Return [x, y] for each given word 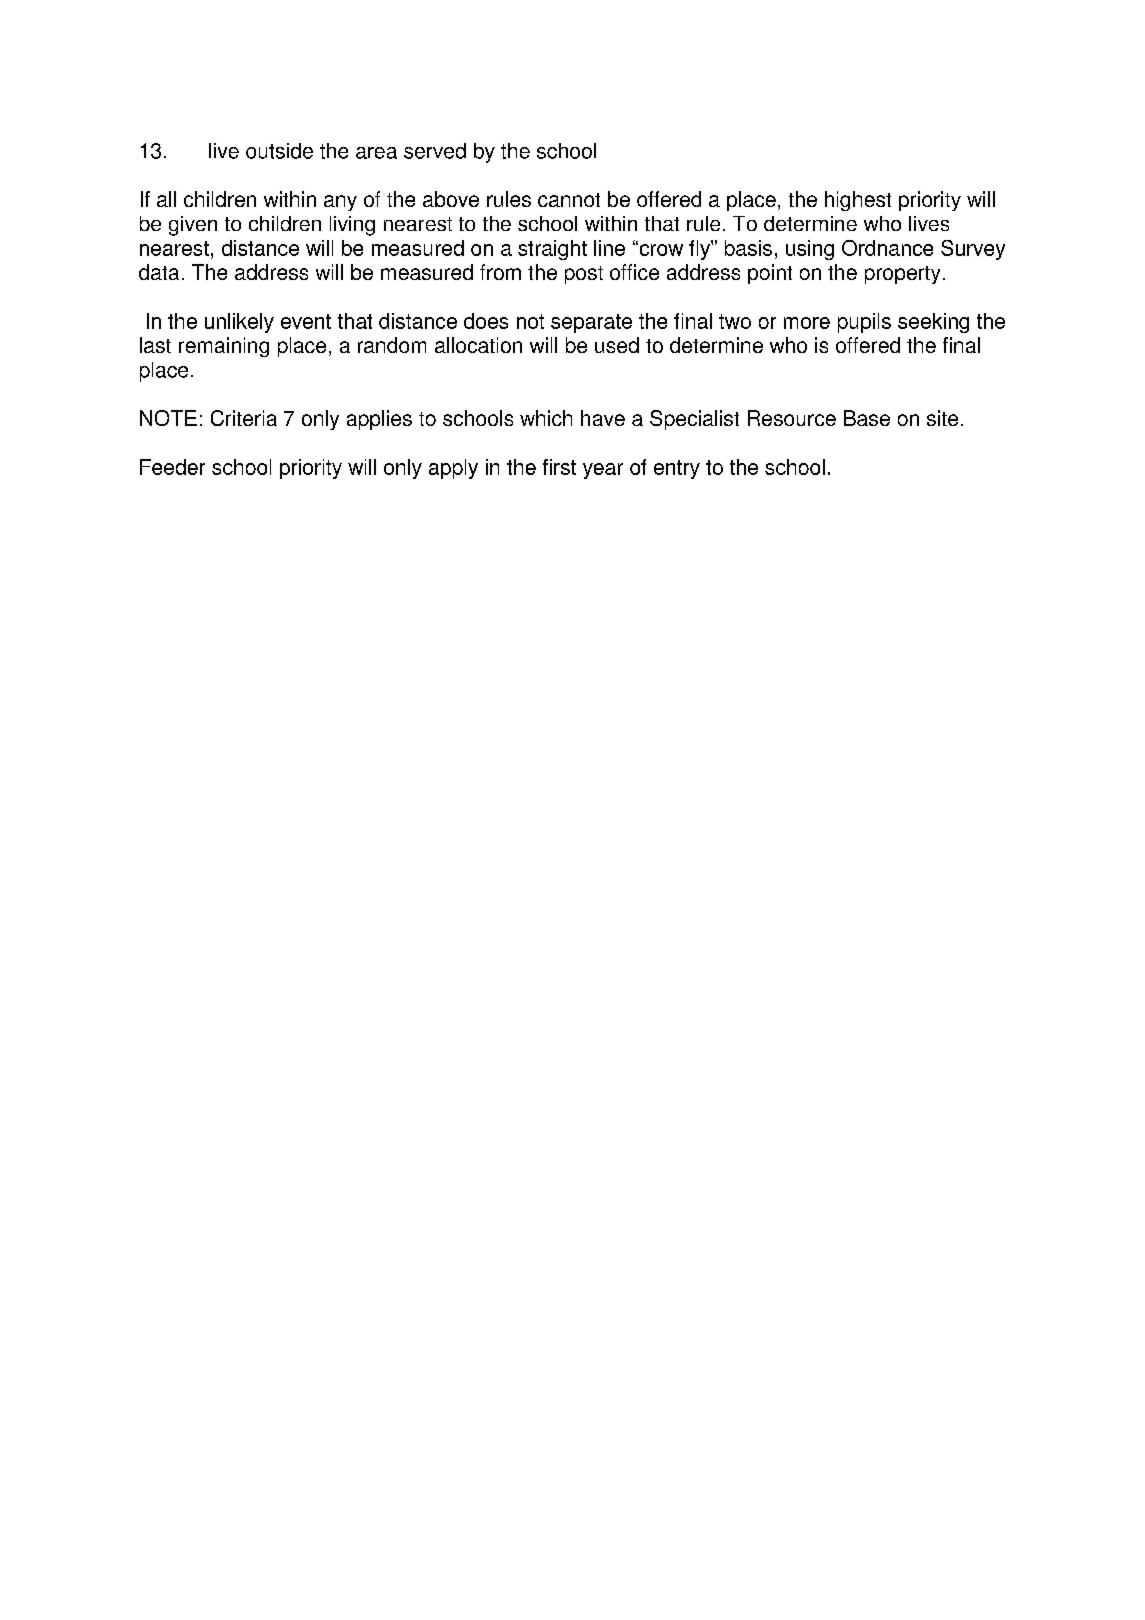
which [546, 418]
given [193, 226]
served [435, 151]
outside [279, 151]
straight [552, 250]
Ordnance [887, 248]
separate [591, 323]
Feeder [172, 467]
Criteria [244, 418]
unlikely [239, 323]
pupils [864, 323]
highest [858, 201]
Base [867, 418]
